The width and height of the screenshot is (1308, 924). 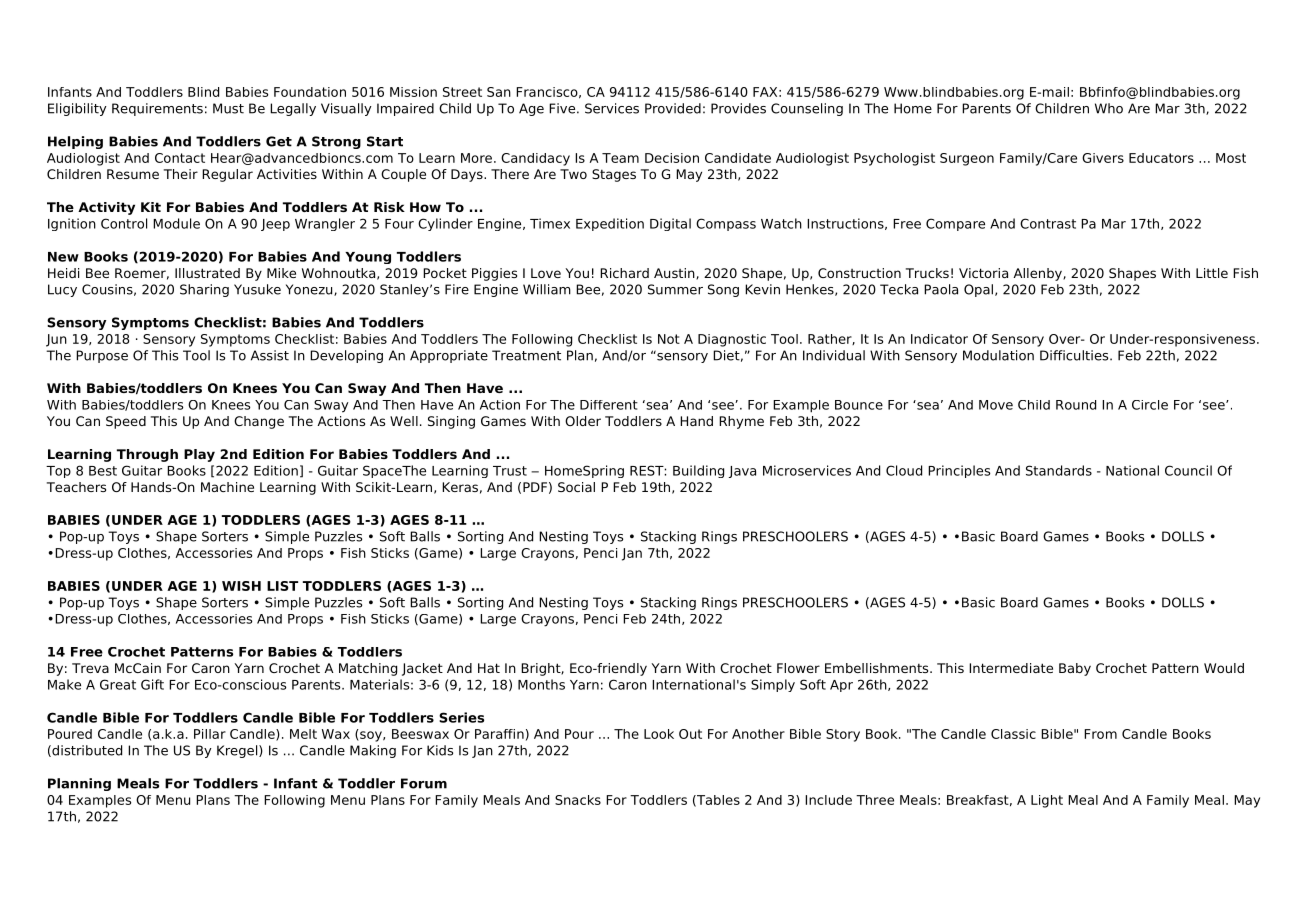 I want to click on Provided, so click(x=673, y=108).
